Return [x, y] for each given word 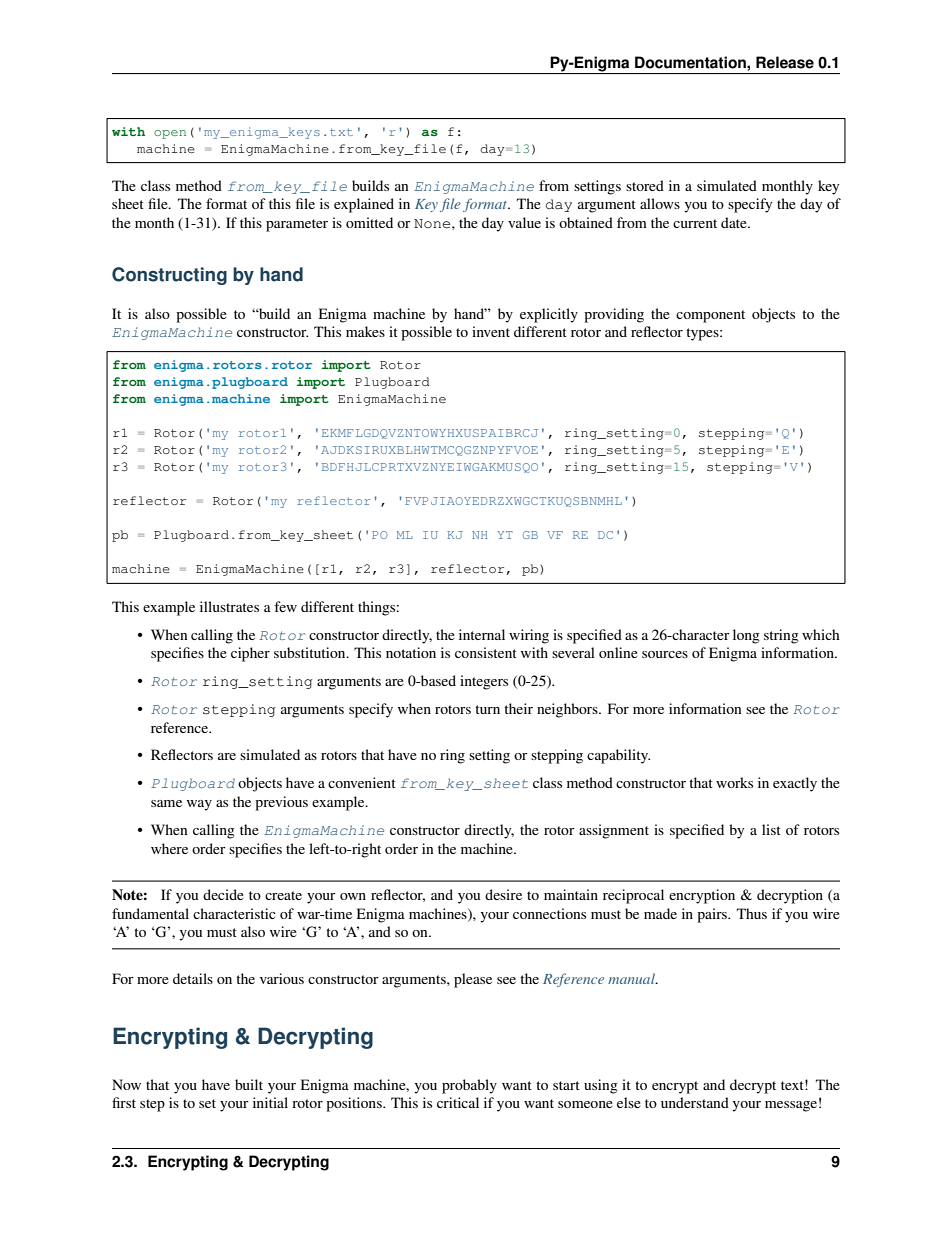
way [199, 805]
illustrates [229, 606]
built [249, 1084]
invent [491, 331]
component [710, 316]
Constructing [169, 276]
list [771, 829]
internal [482, 634]
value [524, 222]
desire [503, 894]
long [746, 636]
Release [785, 62]
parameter [297, 225]
